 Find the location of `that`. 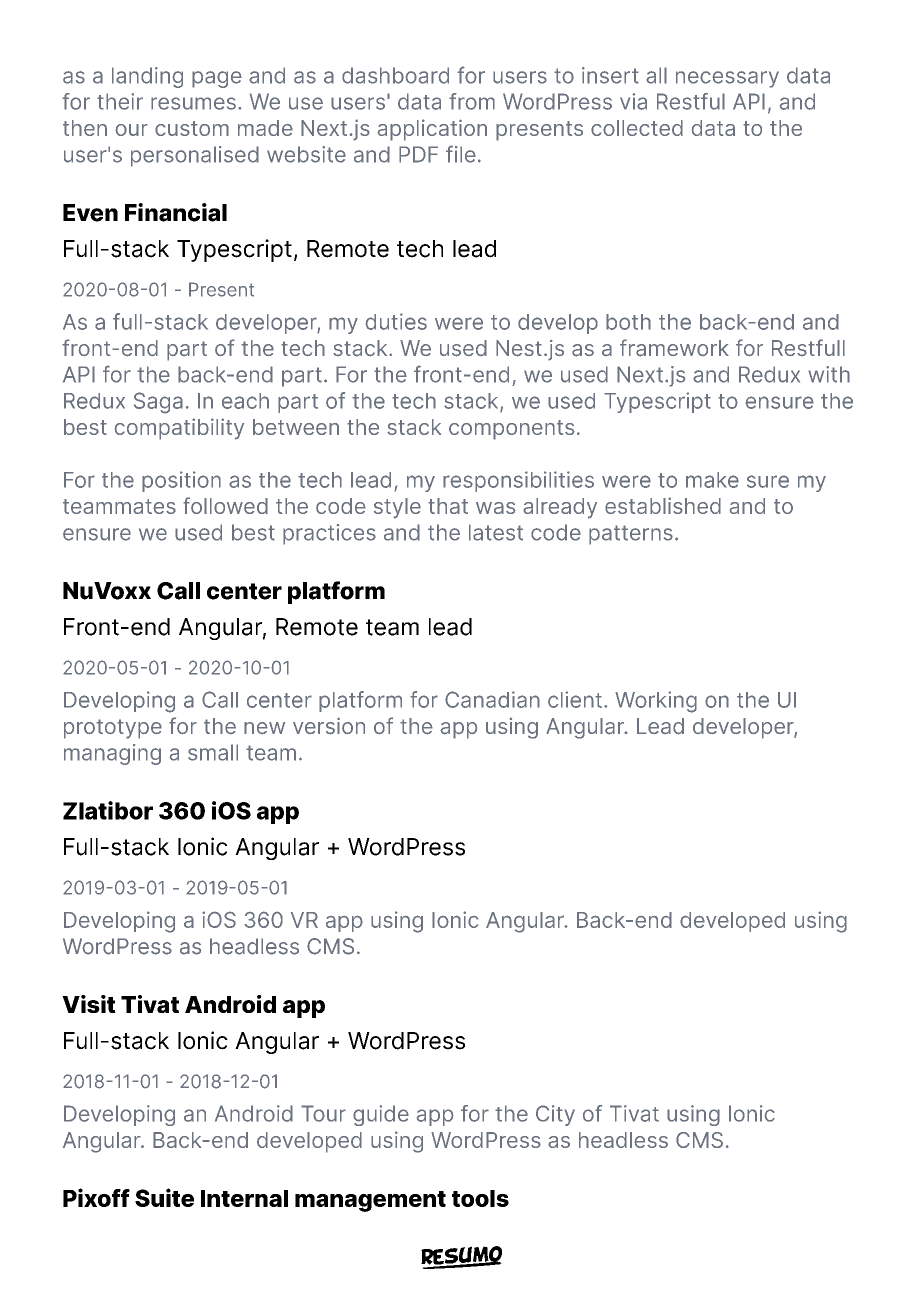

that is located at coordinates (448, 506).
